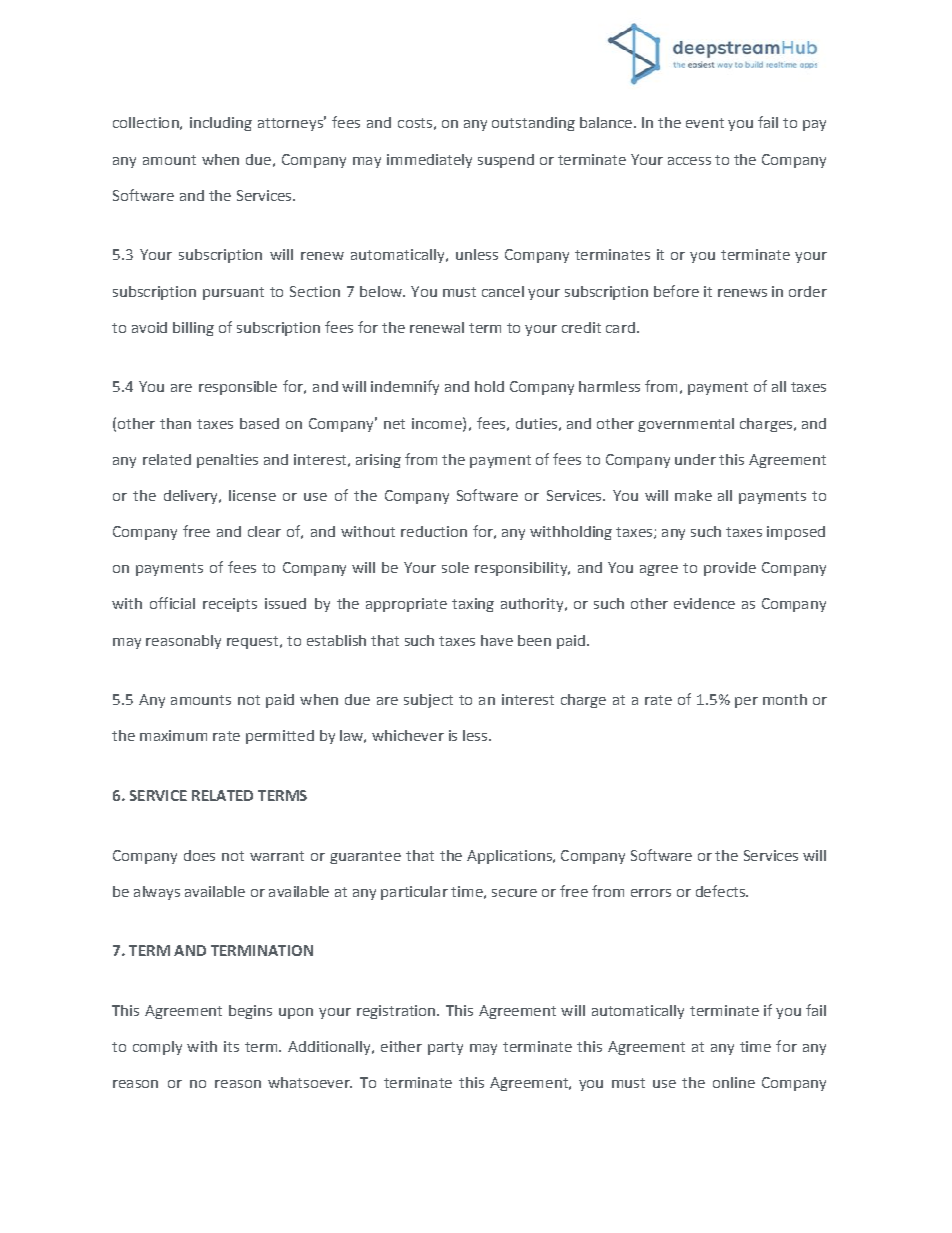 The image size is (952, 1233). What do you see at coordinates (689, 161) in the page?
I see `access` at bounding box center [689, 161].
